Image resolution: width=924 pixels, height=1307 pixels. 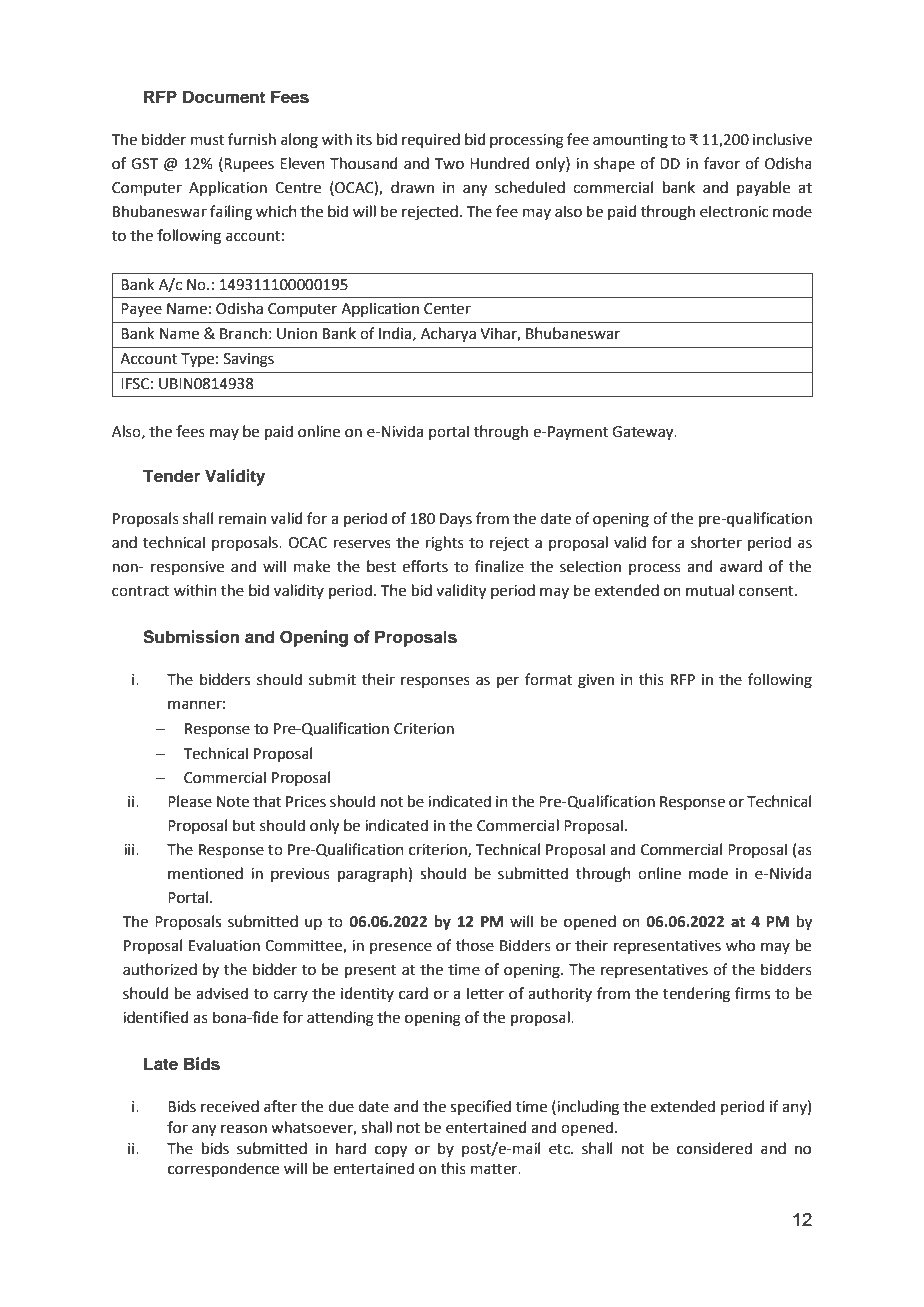 I want to click on Acharya, so click(x=448, y=335).
